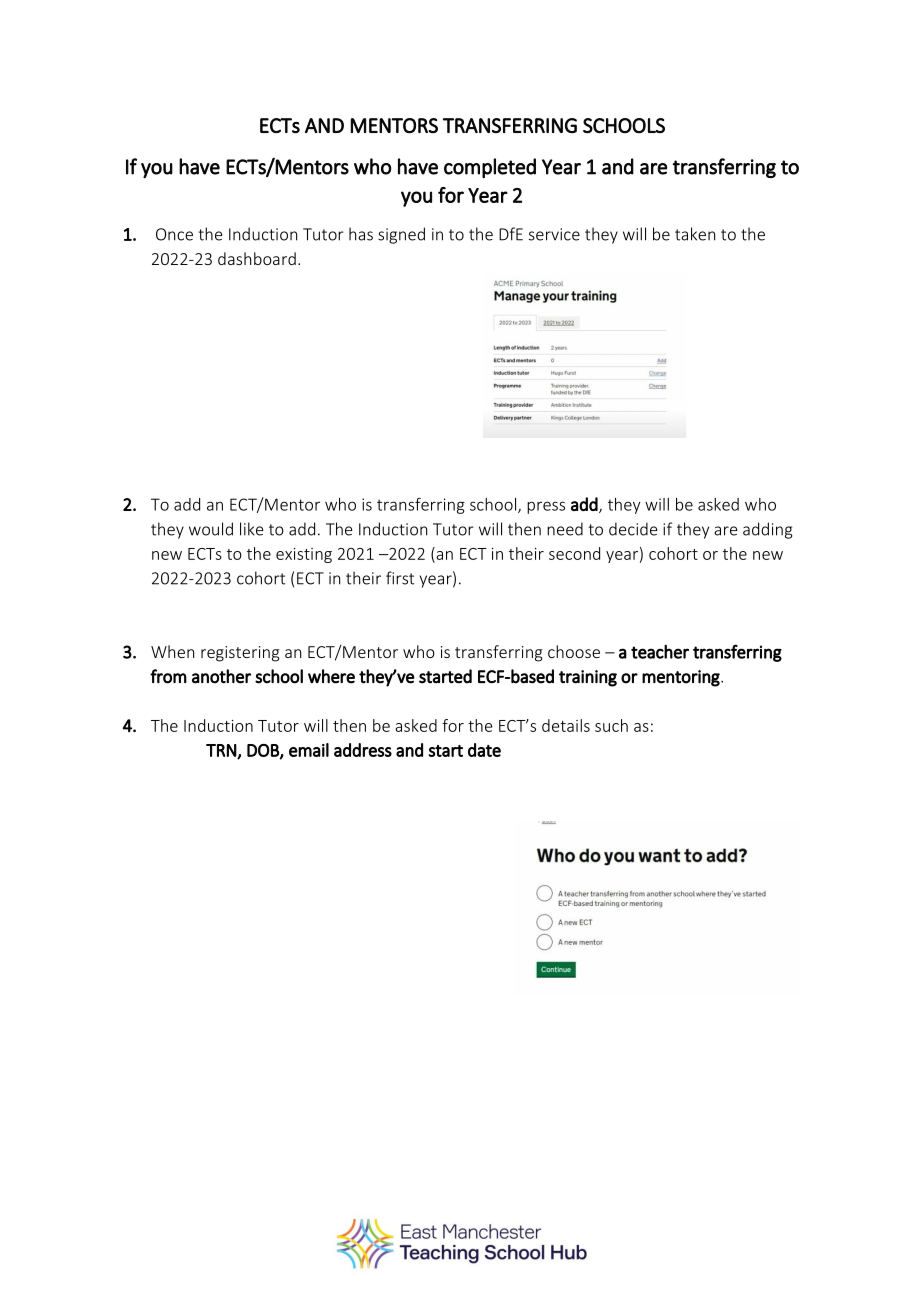  Describe the element at coordinates (695, 234) in the screenshot. I see `taken` at that location.
